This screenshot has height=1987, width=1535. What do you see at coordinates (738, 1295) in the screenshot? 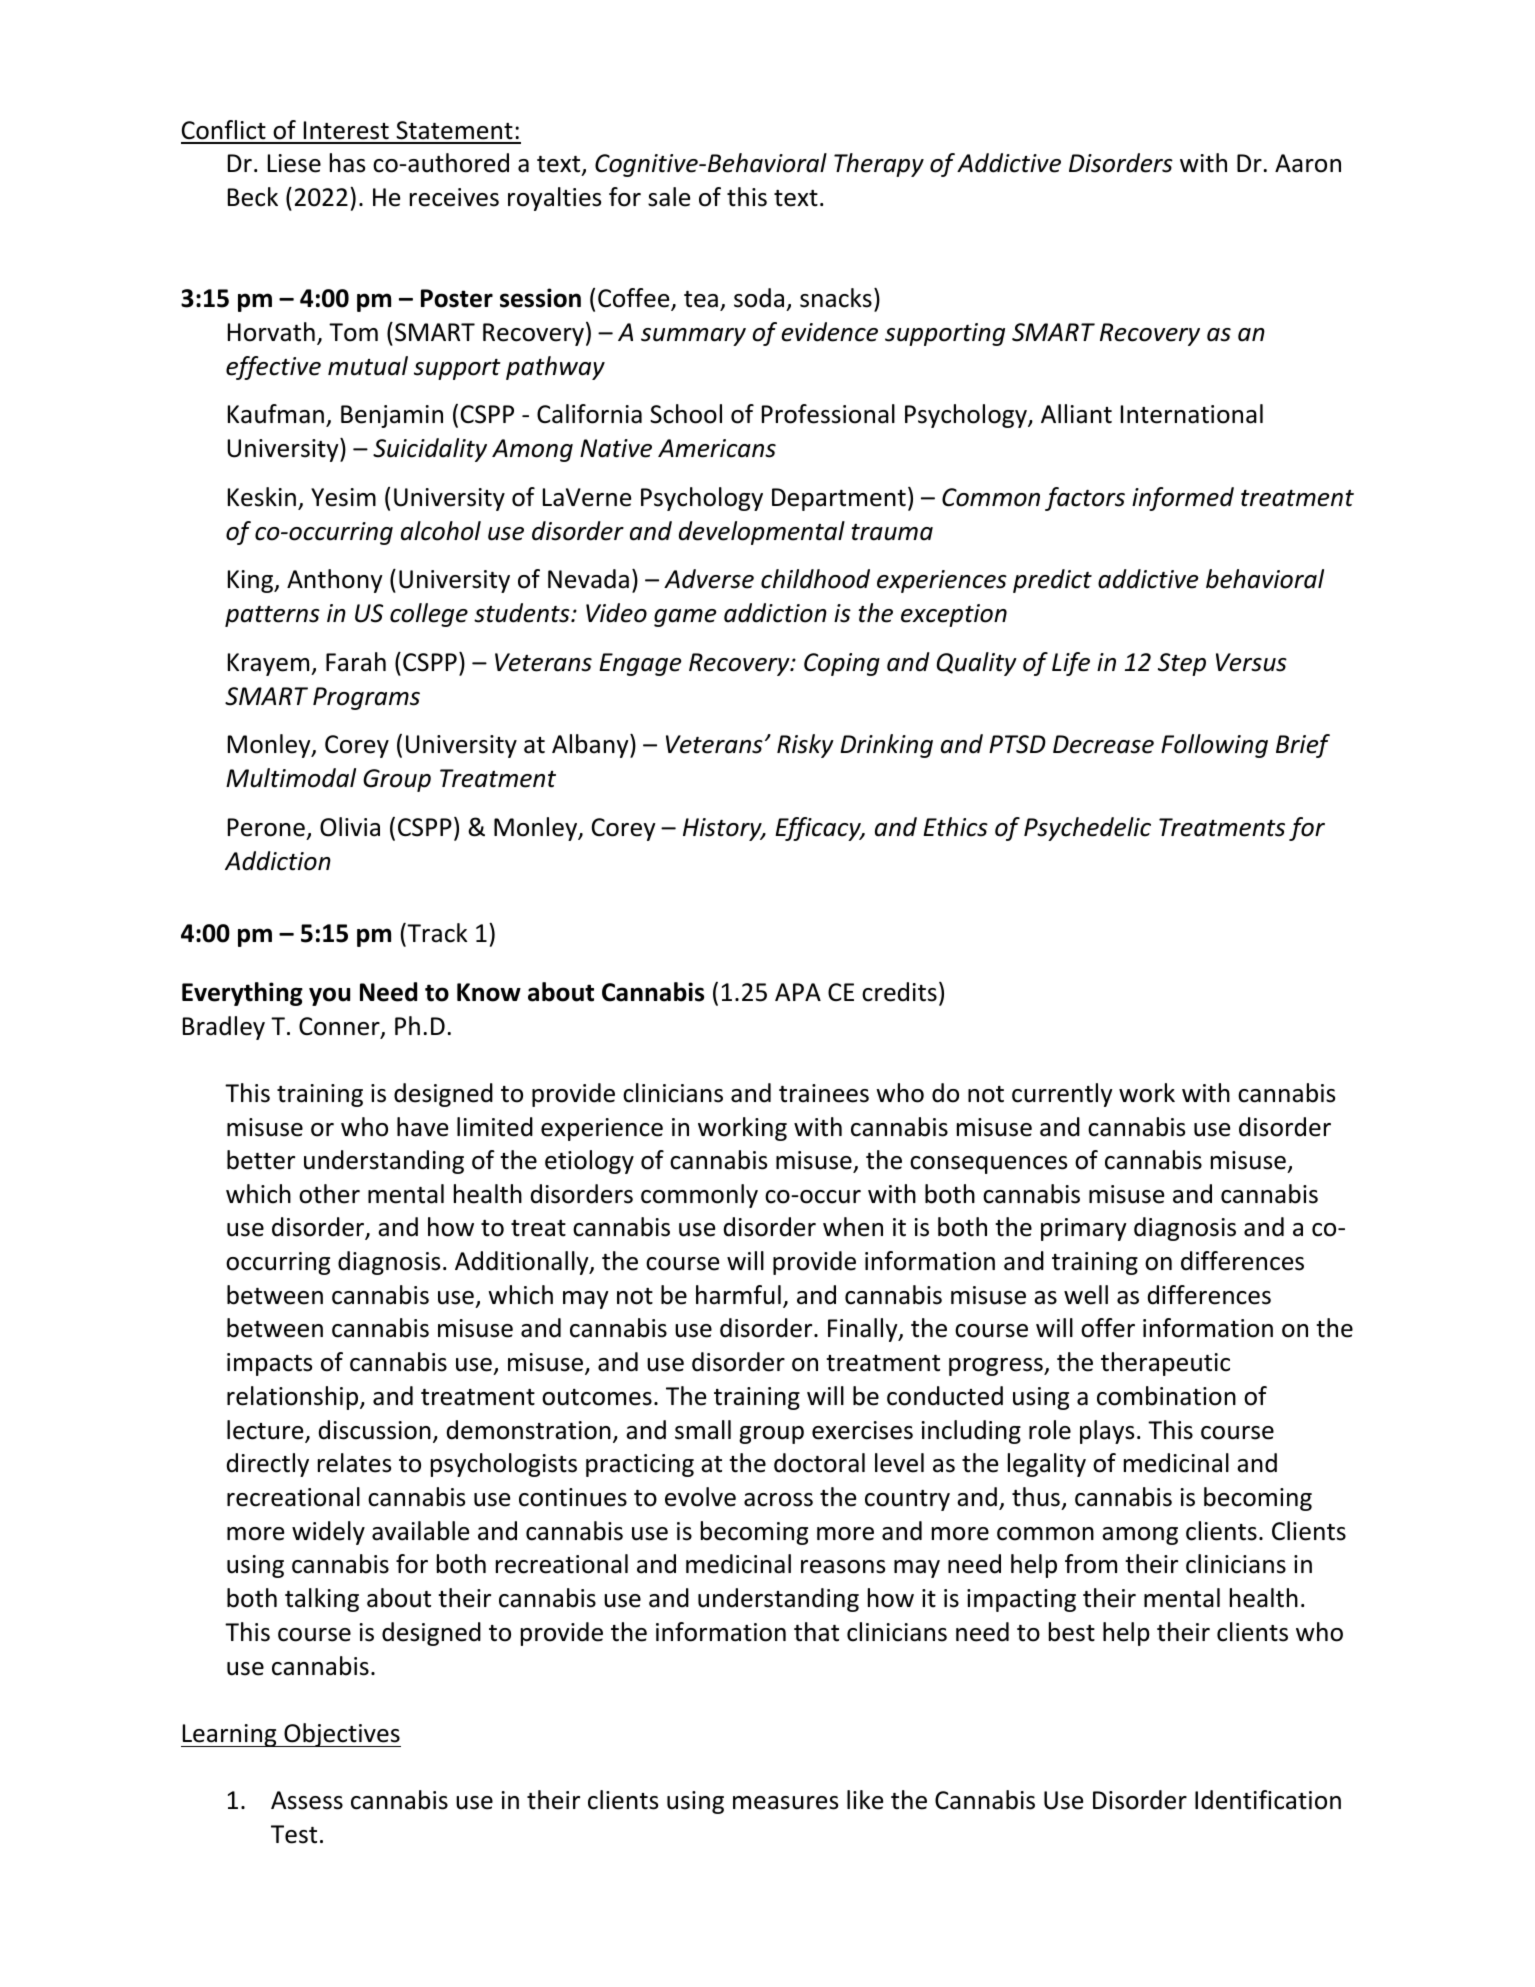
I see `harmful` at bounding box center [738, 1295].
